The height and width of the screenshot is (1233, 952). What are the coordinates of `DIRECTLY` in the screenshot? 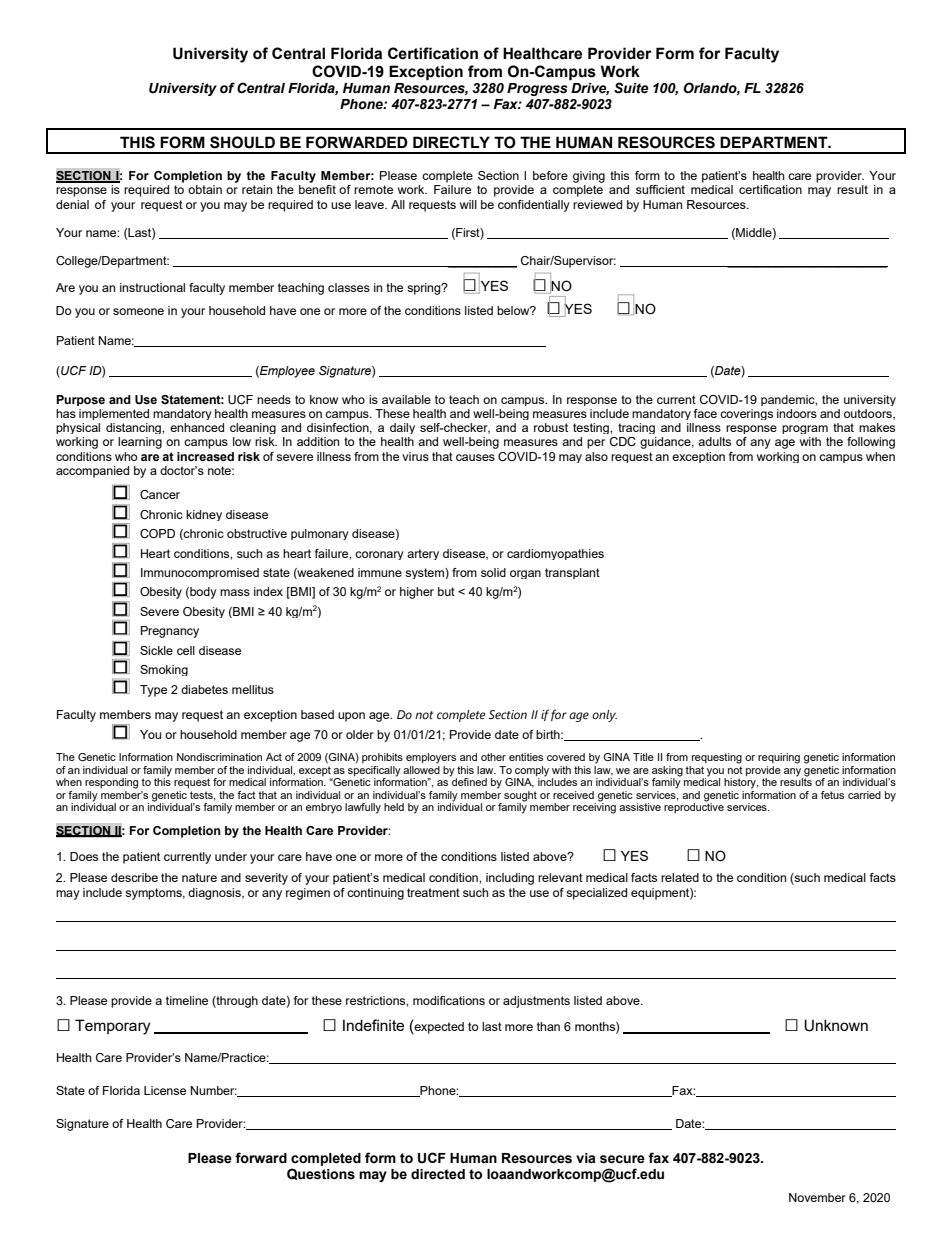 It's located at (451, 142).
